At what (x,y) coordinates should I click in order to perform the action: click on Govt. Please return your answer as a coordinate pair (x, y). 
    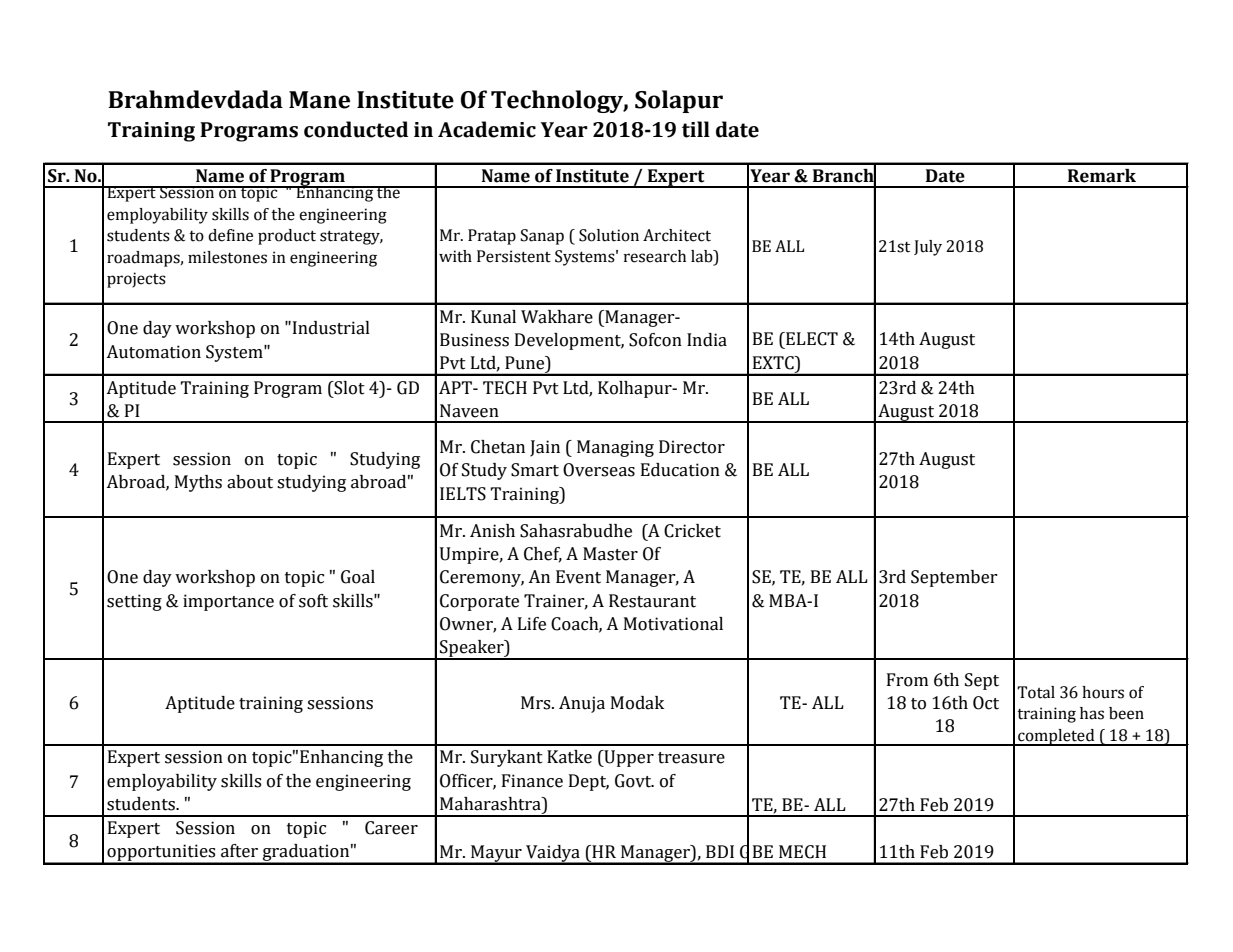
    Looking at the image, I should click on (634, 781).
